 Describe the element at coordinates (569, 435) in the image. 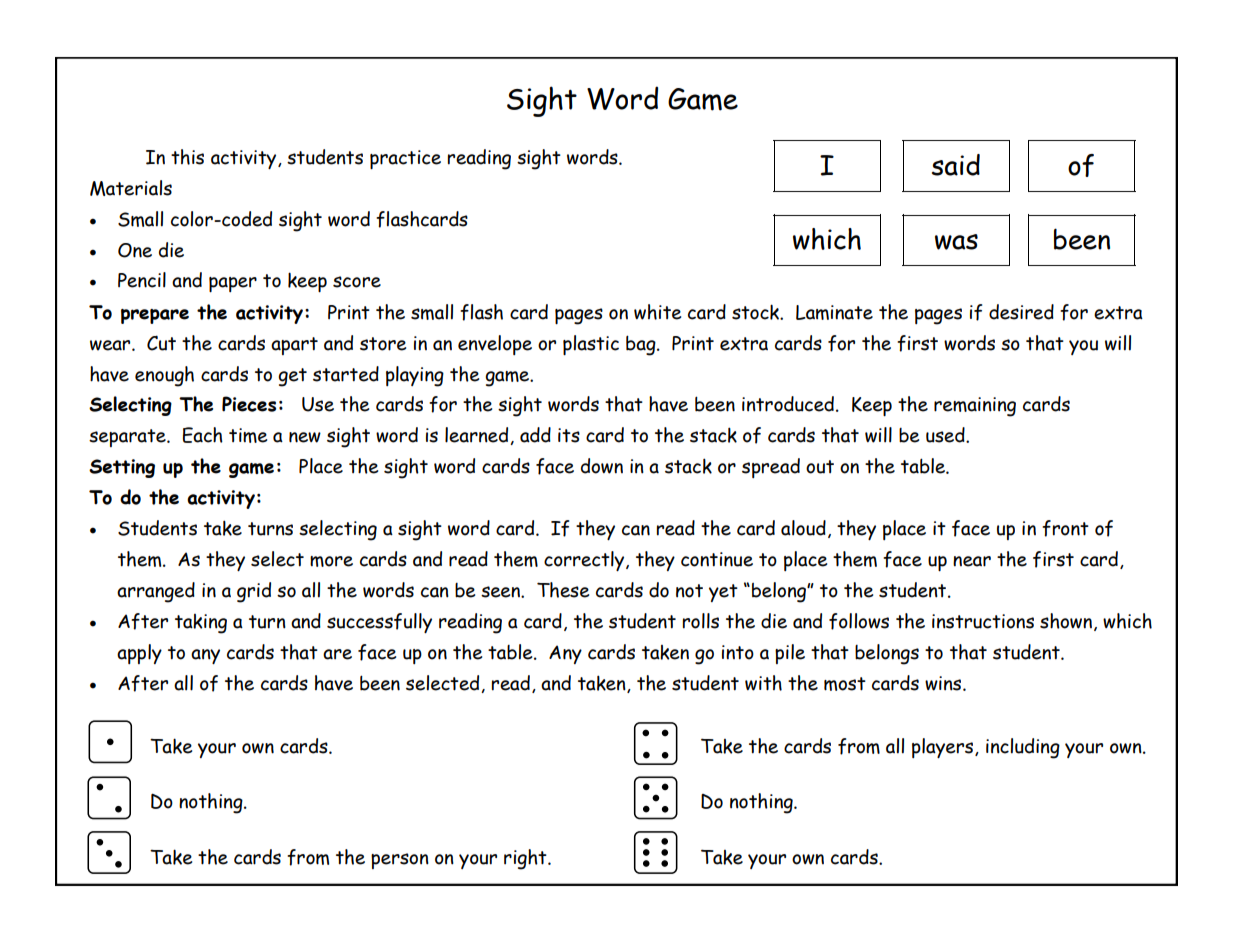

I see `its` at that location.
